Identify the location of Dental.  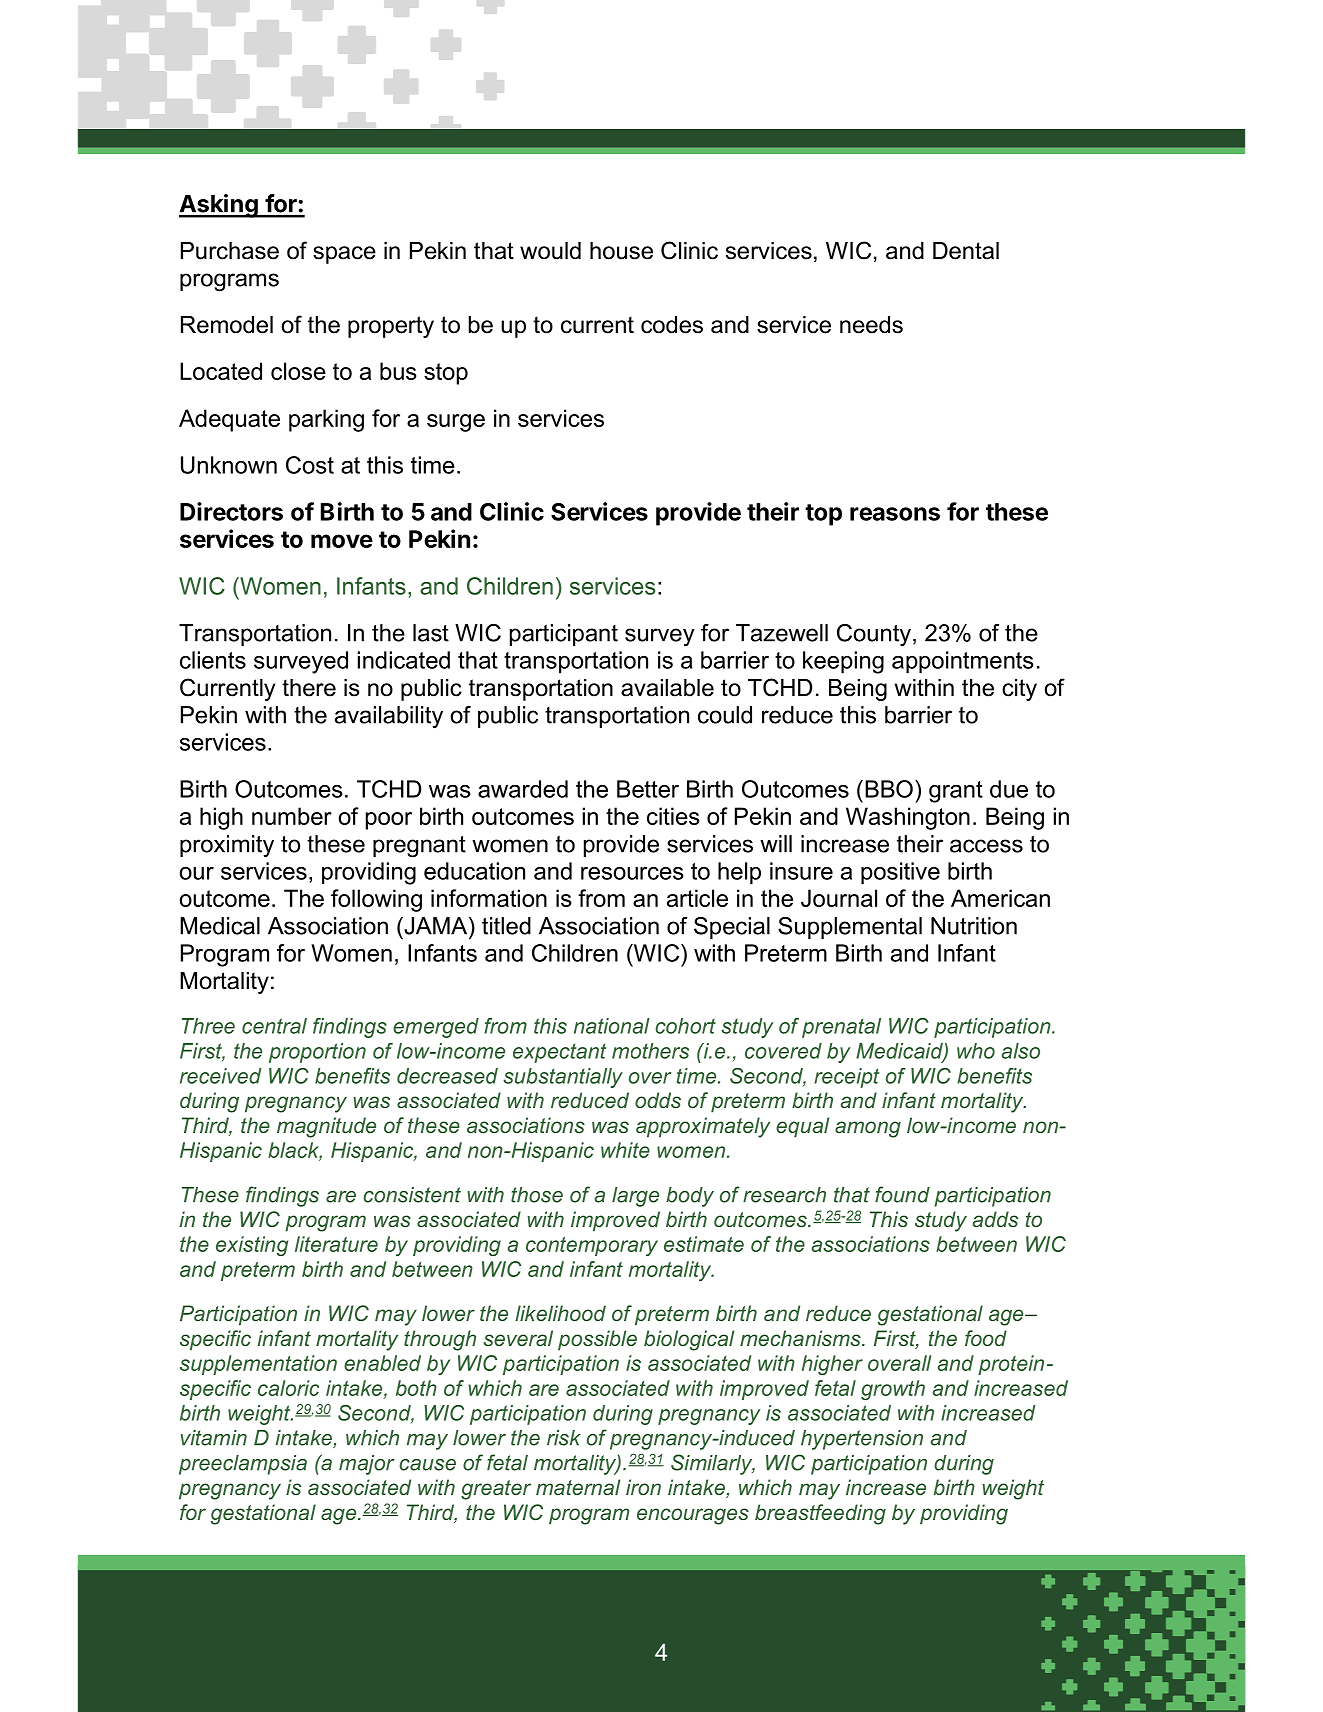
(966, 251).
